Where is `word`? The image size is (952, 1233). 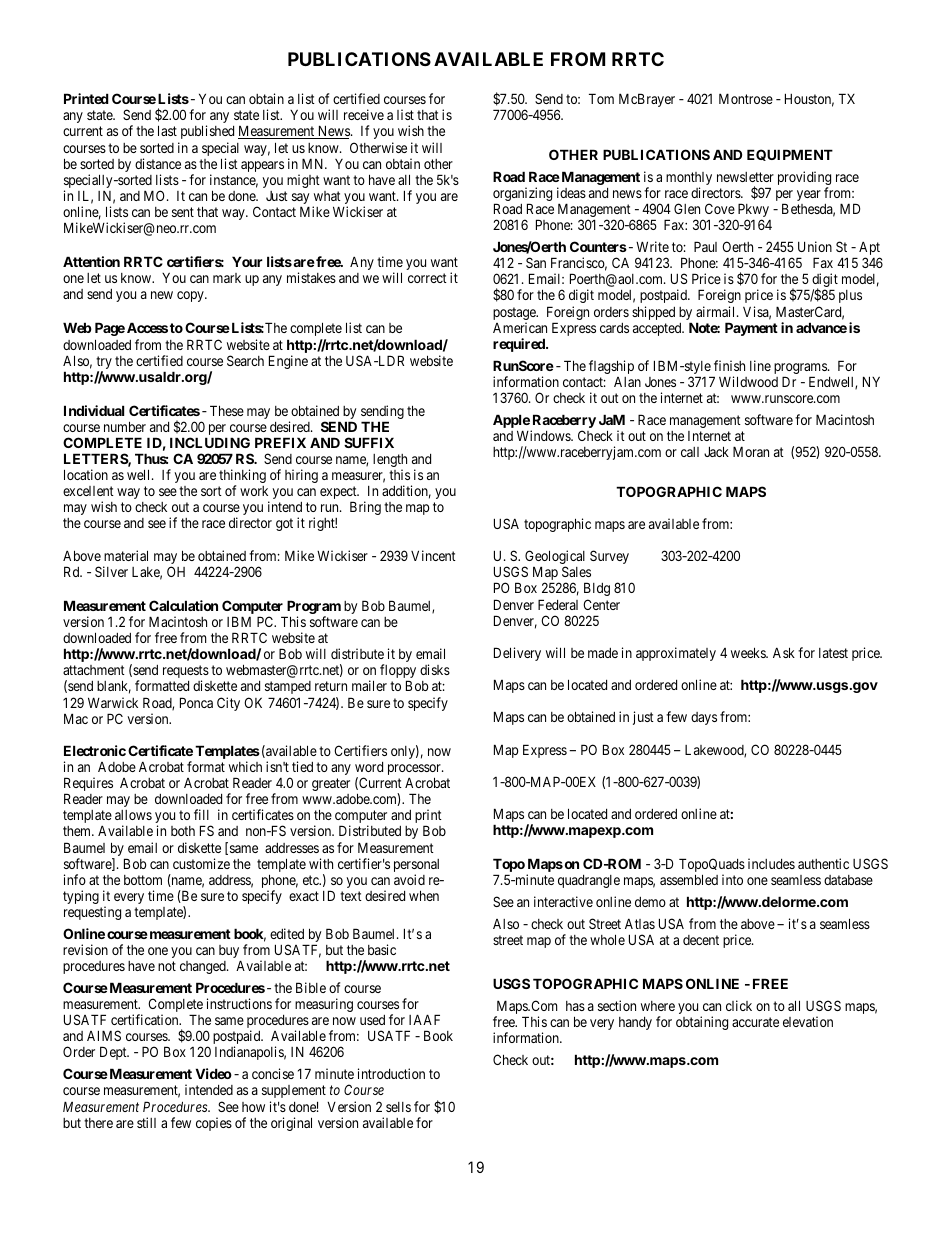 word is located at coordinates (369, 767).
